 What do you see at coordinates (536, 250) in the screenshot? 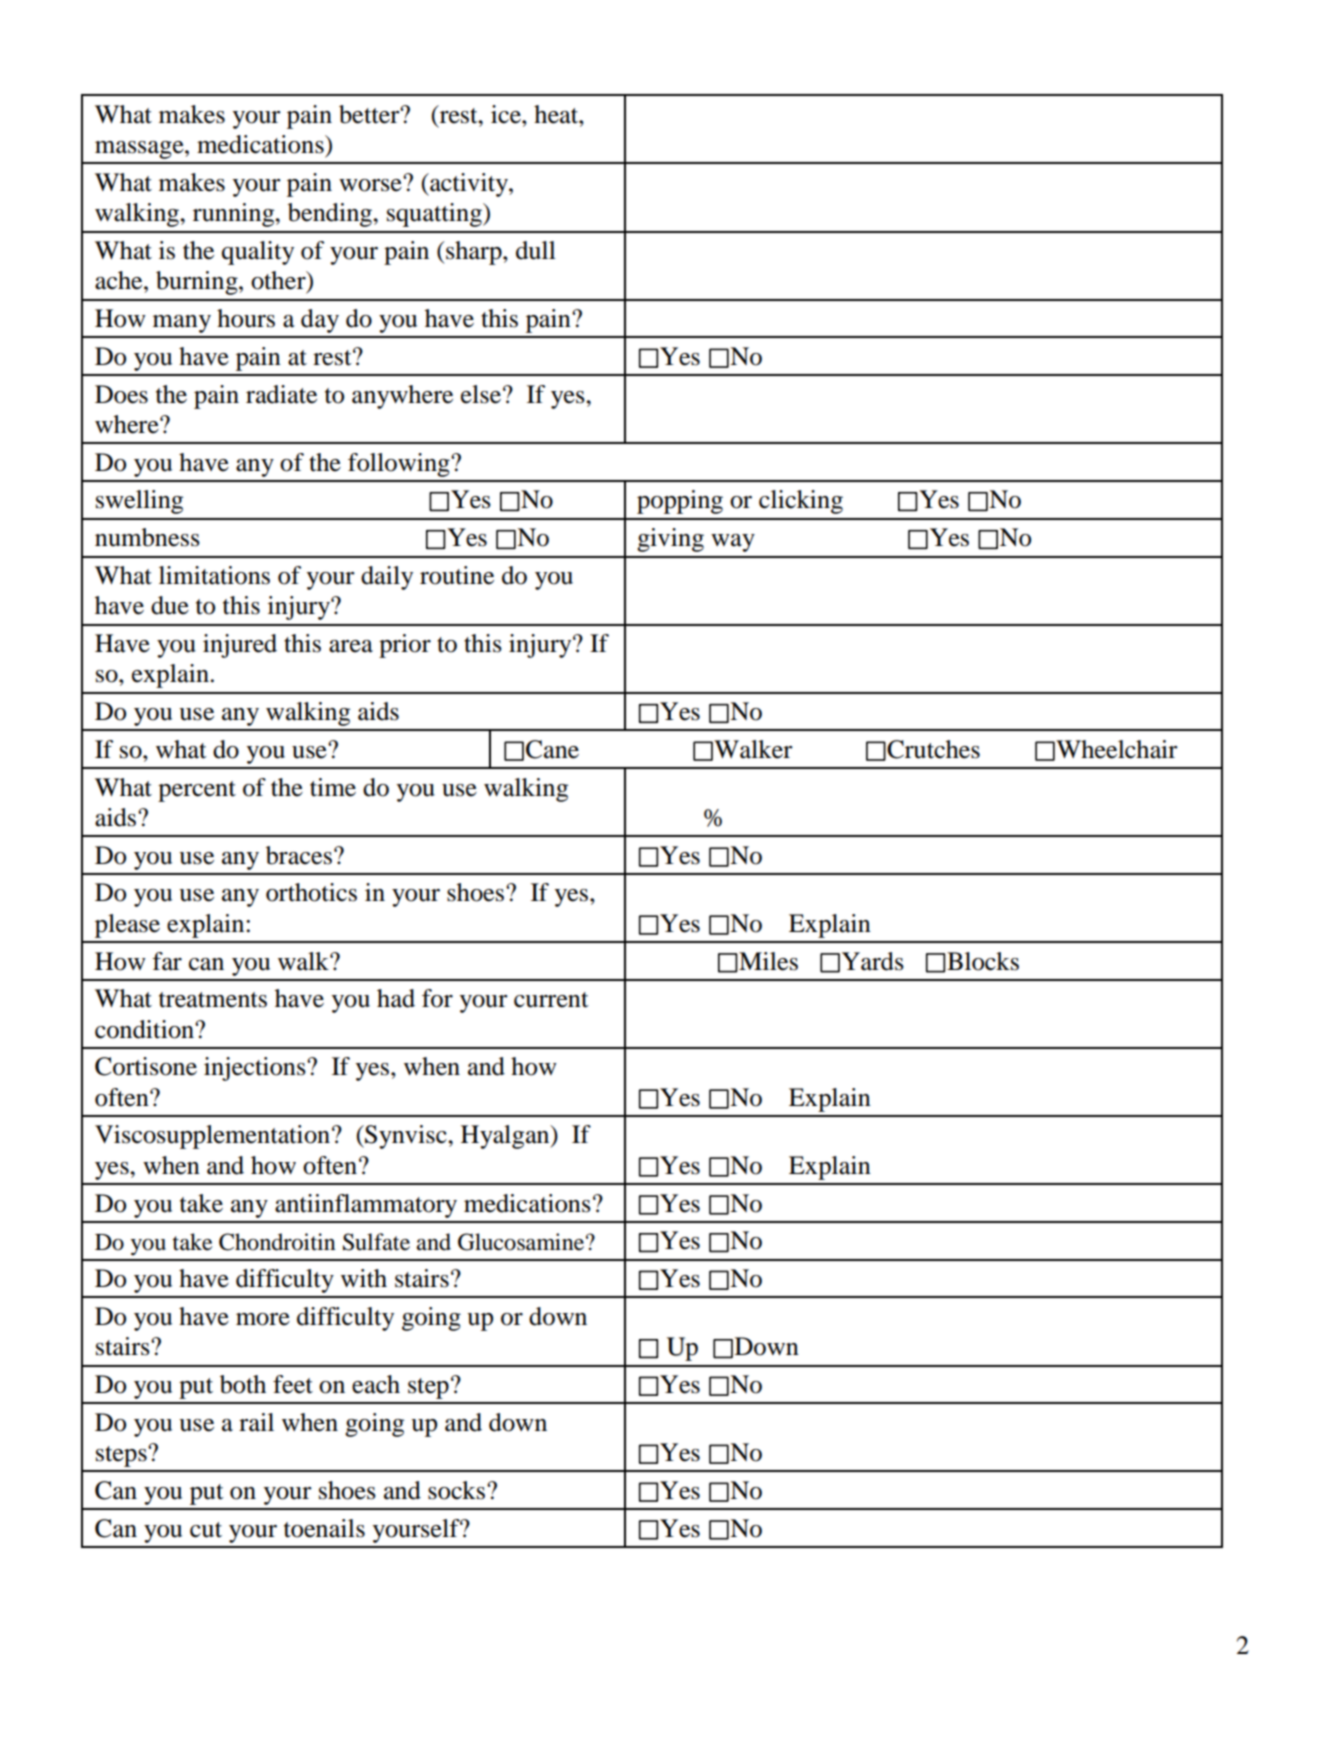
I see `dull` at bounding box center [536, 250].
